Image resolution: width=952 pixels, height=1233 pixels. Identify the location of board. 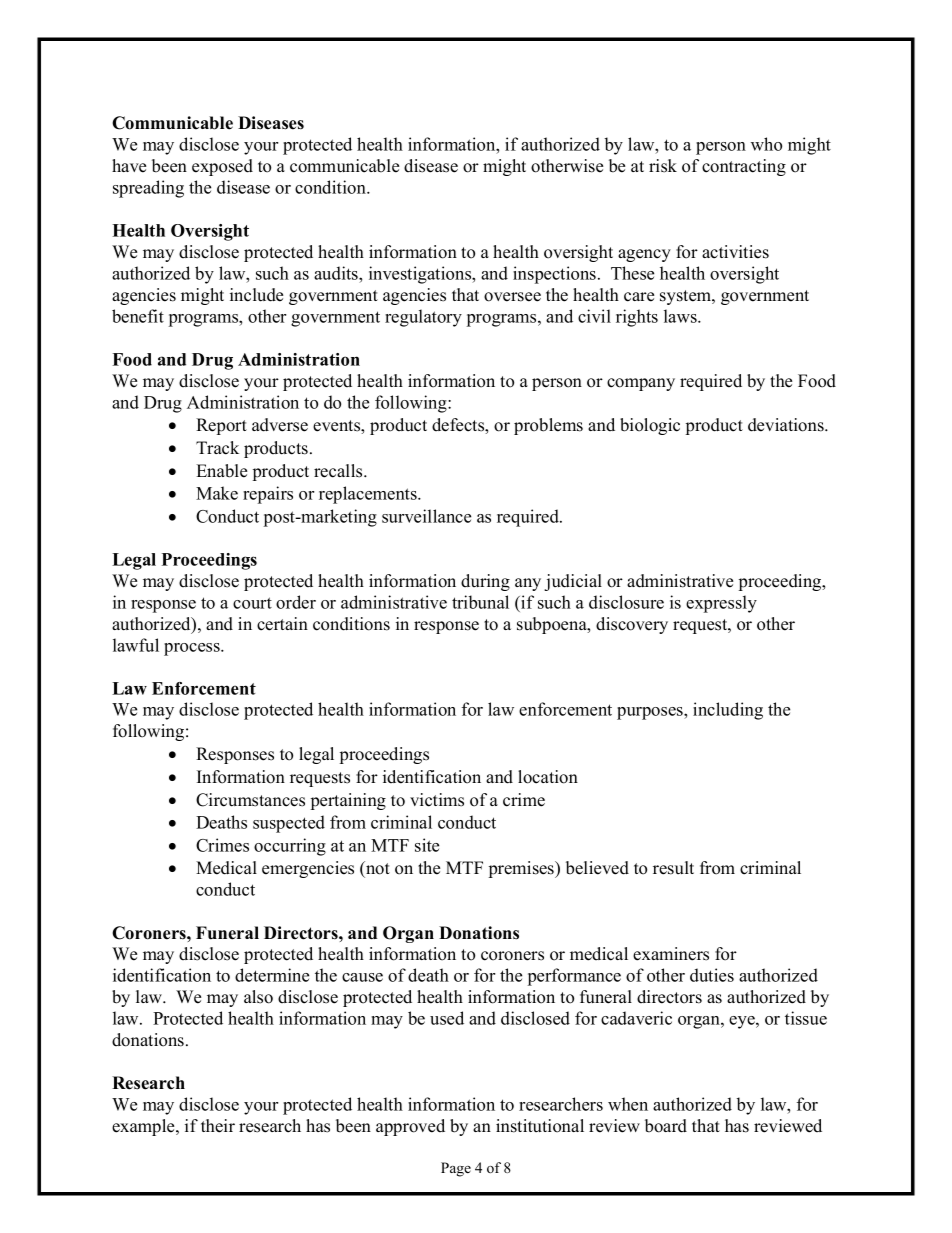
(666, 1126).
